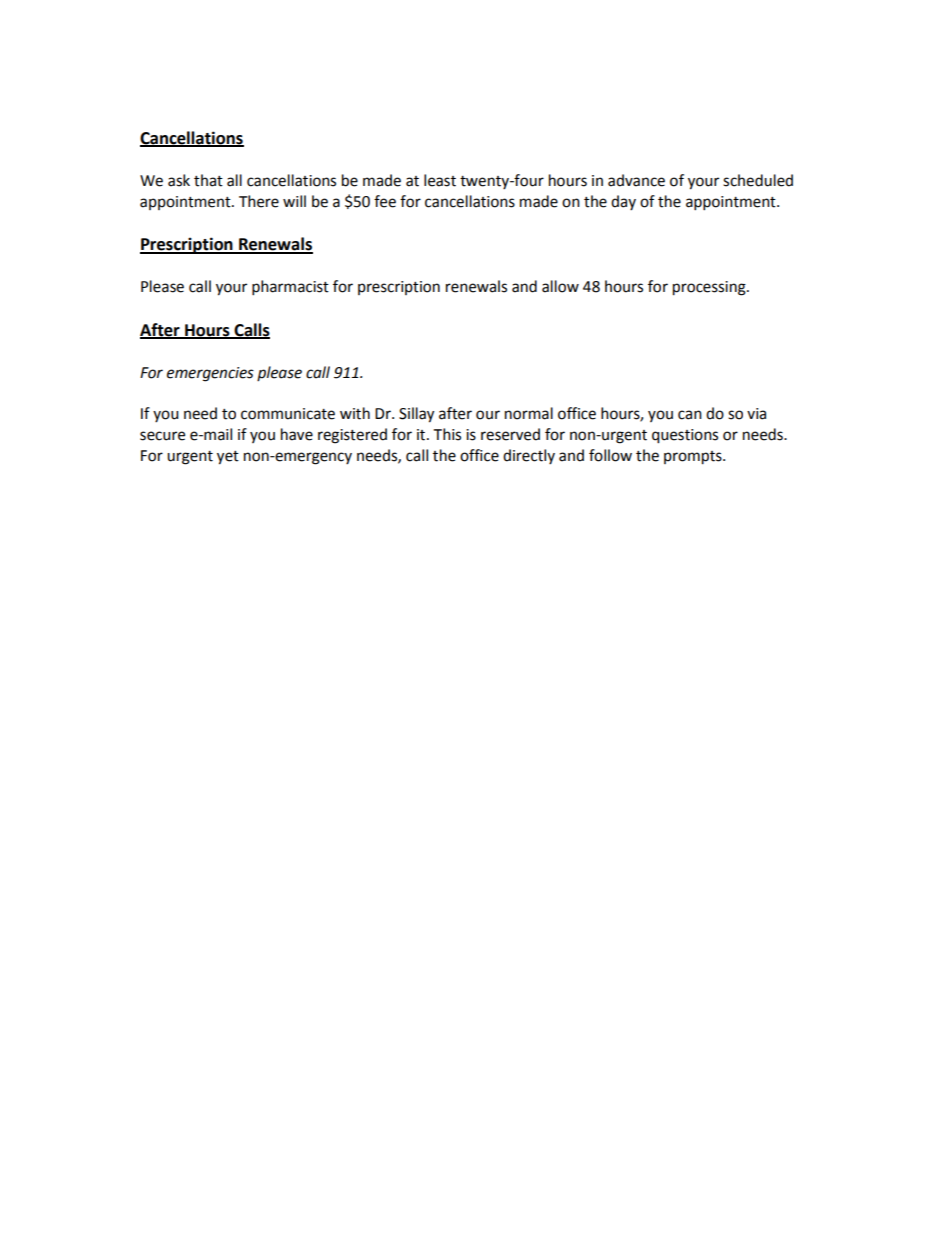 The width and height of the page is (952, 1233). Describe the element at coordinates (290, 288) in the page. I see `pharmacist` at that location.
